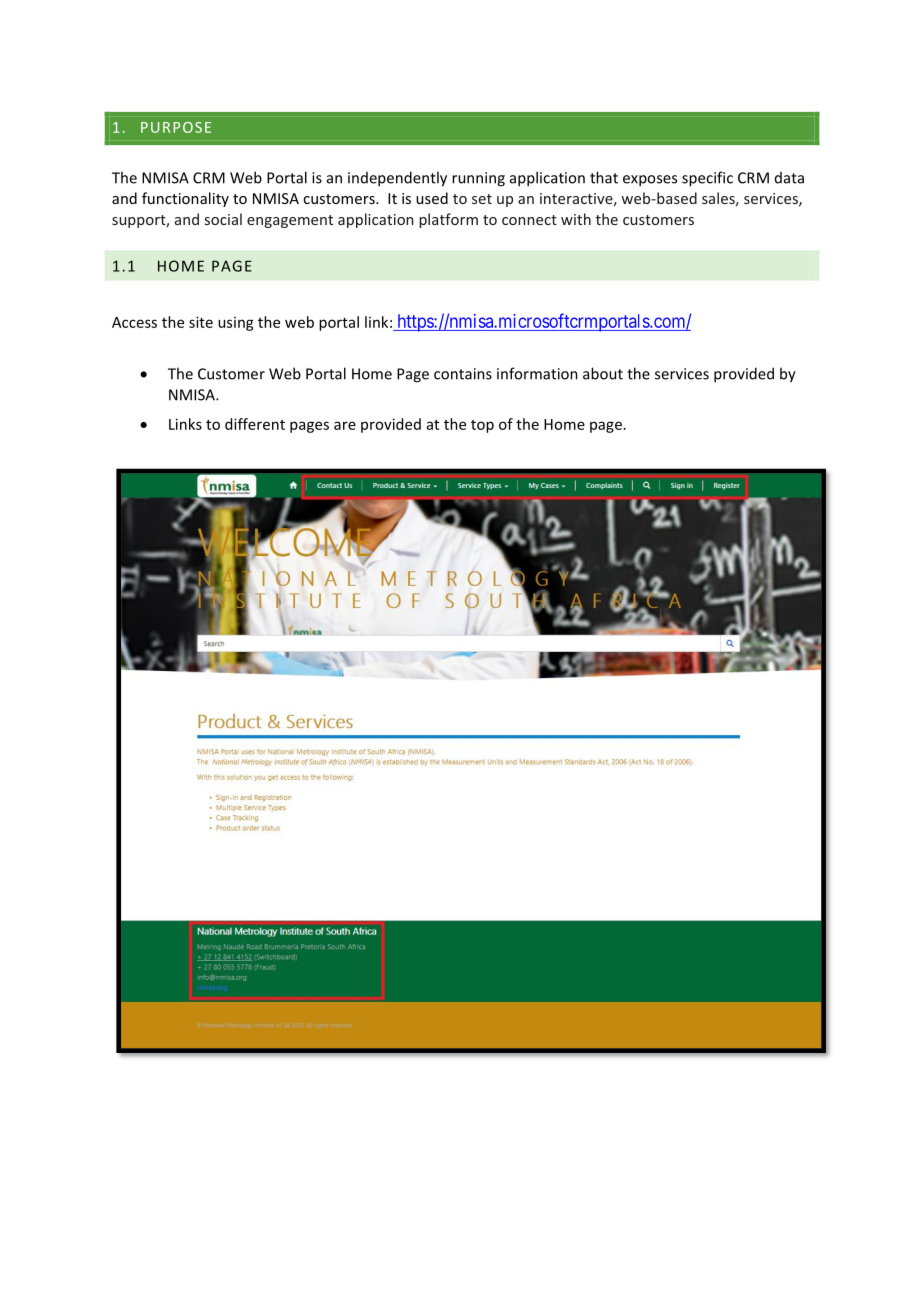  Describe the element at coordinates (176, 127) in the screenshot. I see `PURPOSE` at that location.
